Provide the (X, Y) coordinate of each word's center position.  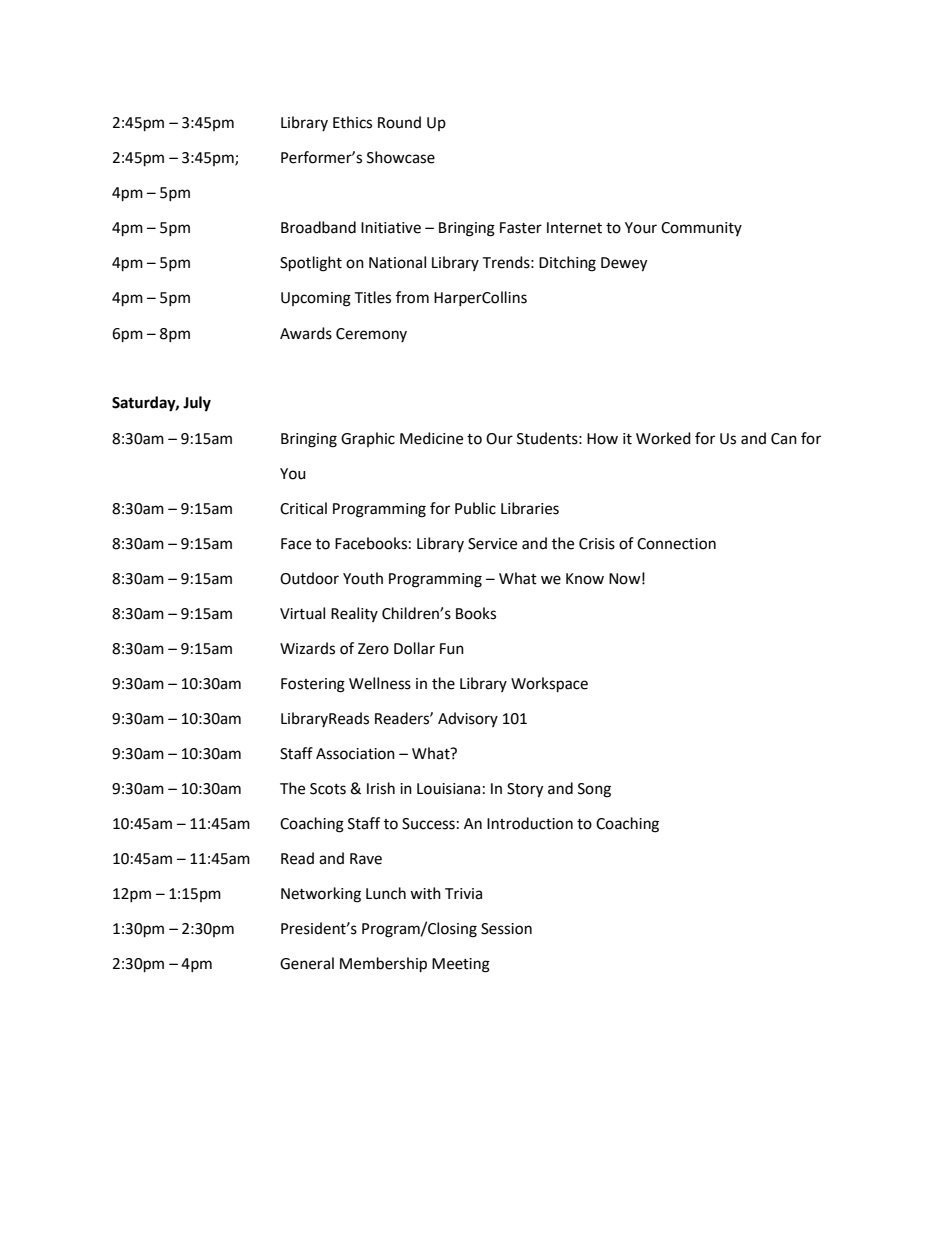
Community (701, 229)
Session (506, 929)
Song (594, 790)
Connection (676, 544)
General (307, 963)
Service (492, 544)
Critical (303, 508)
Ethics (352, 122)
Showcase (401, 157)
